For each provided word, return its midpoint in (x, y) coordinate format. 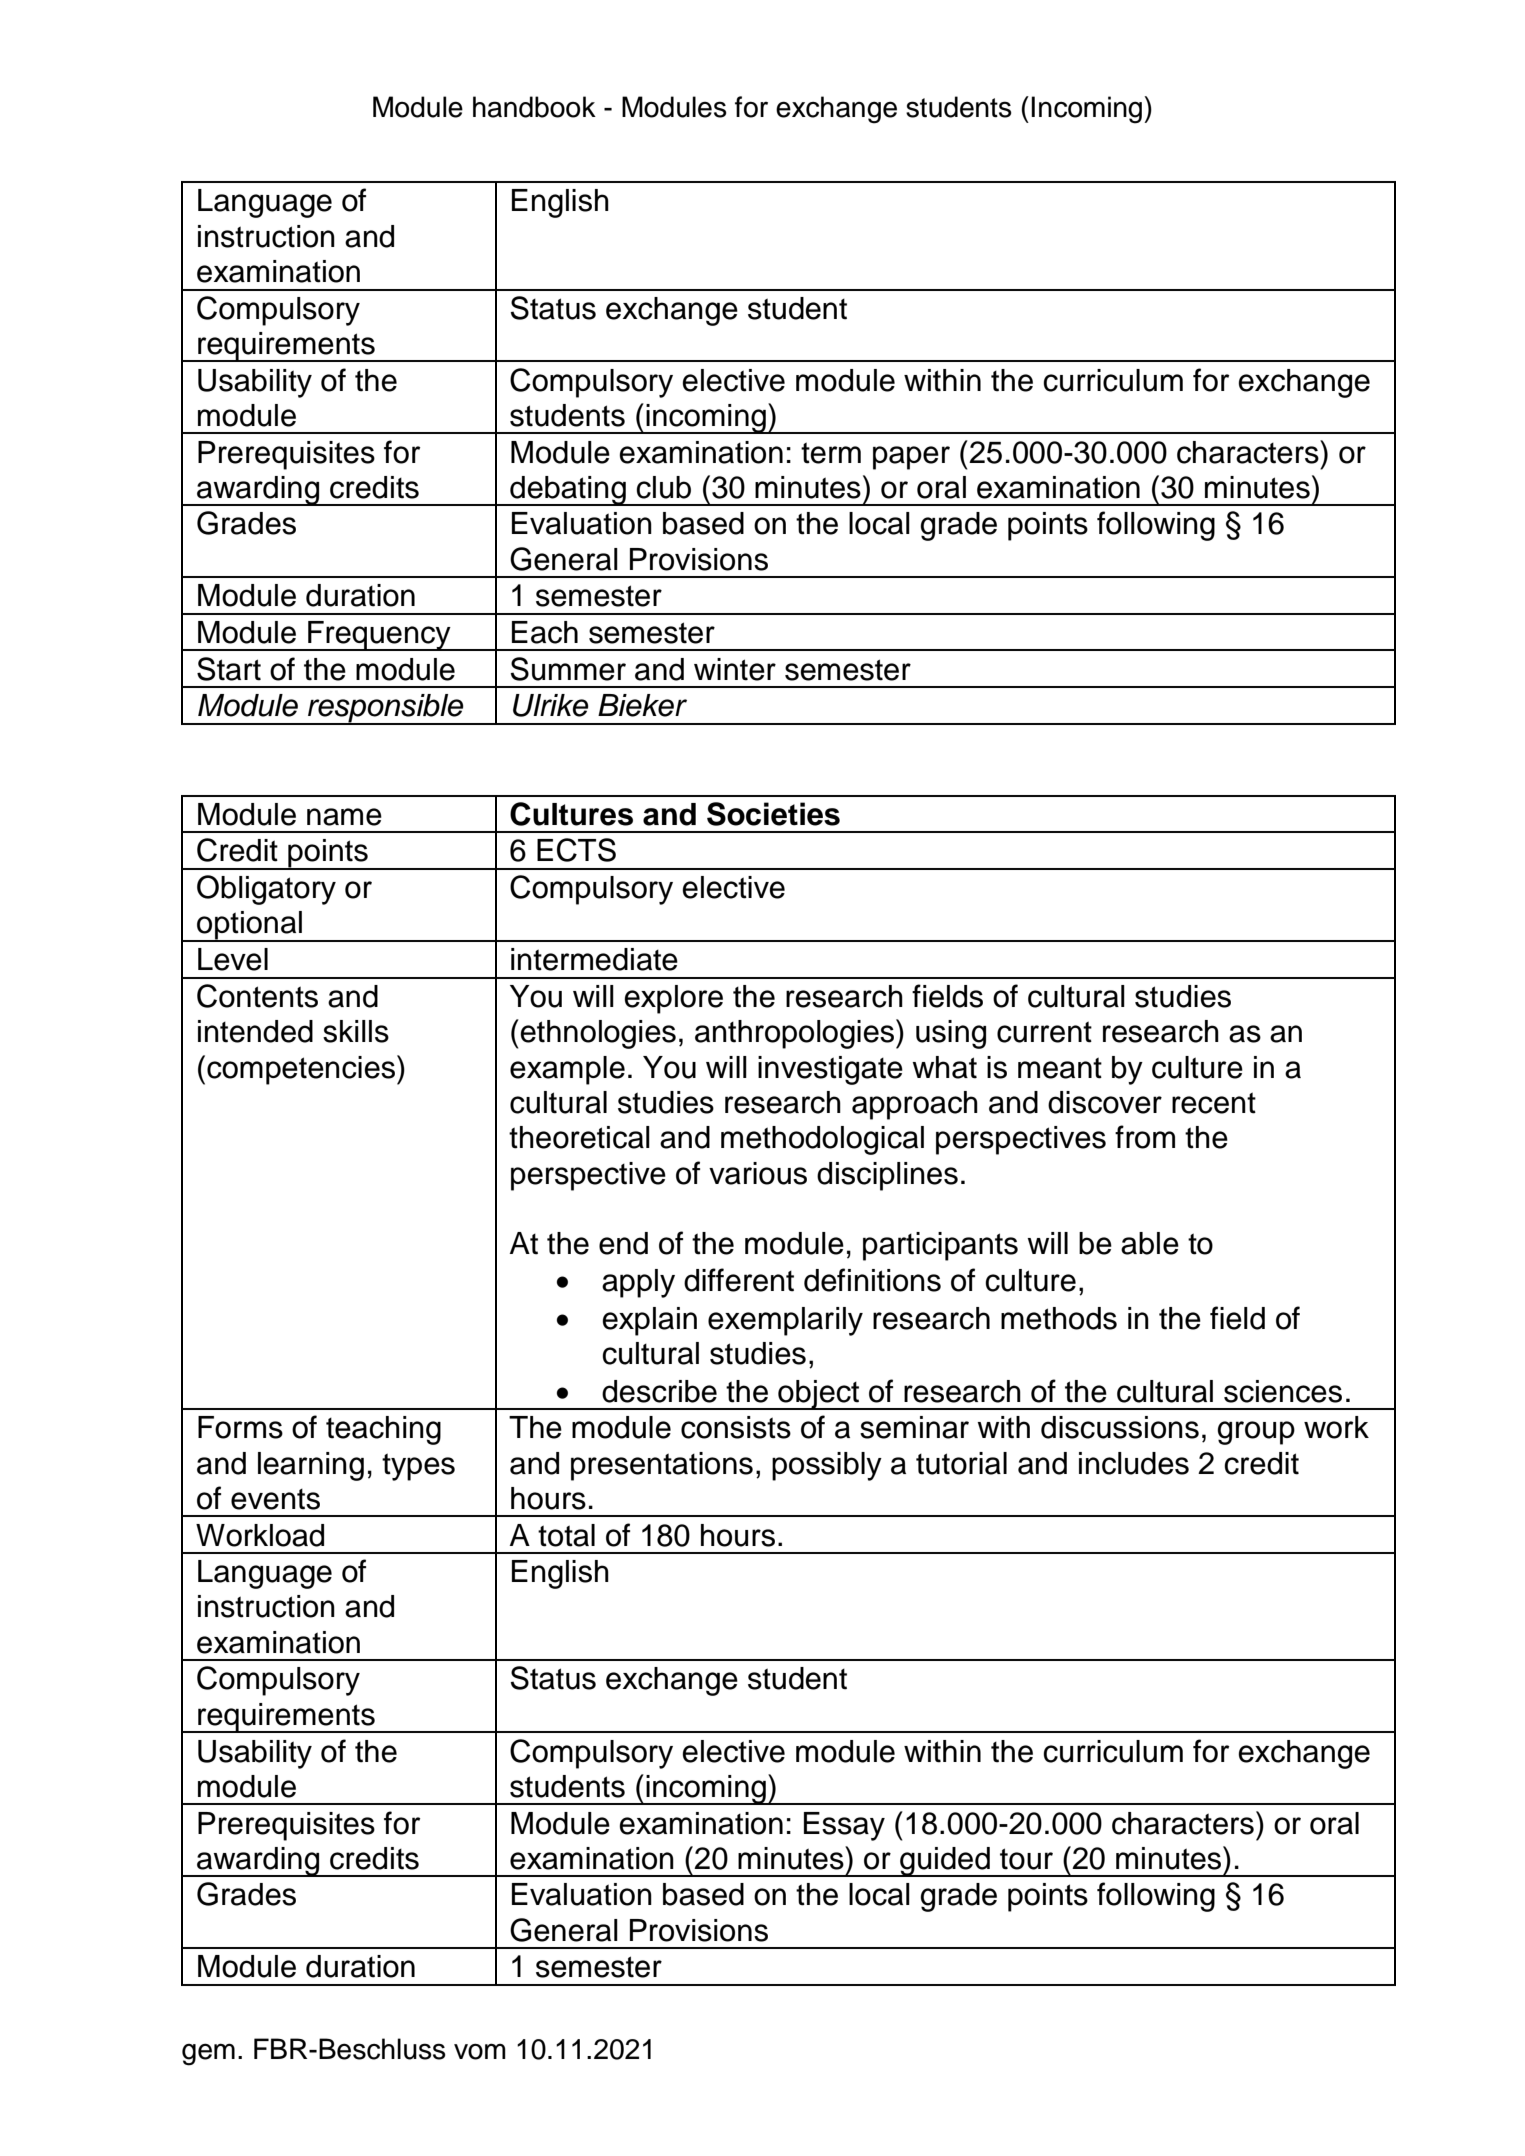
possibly (827, 1466)
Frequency (379, 636)
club (663, 487)
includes (1134, 1463)
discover (1105, 1102)
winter (735, 669)
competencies (302, 1070)
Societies (773, 814)
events (275, 1499)
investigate (830, 1070)
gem (208, 2054)
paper (911, 458)
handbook (534, 107)
